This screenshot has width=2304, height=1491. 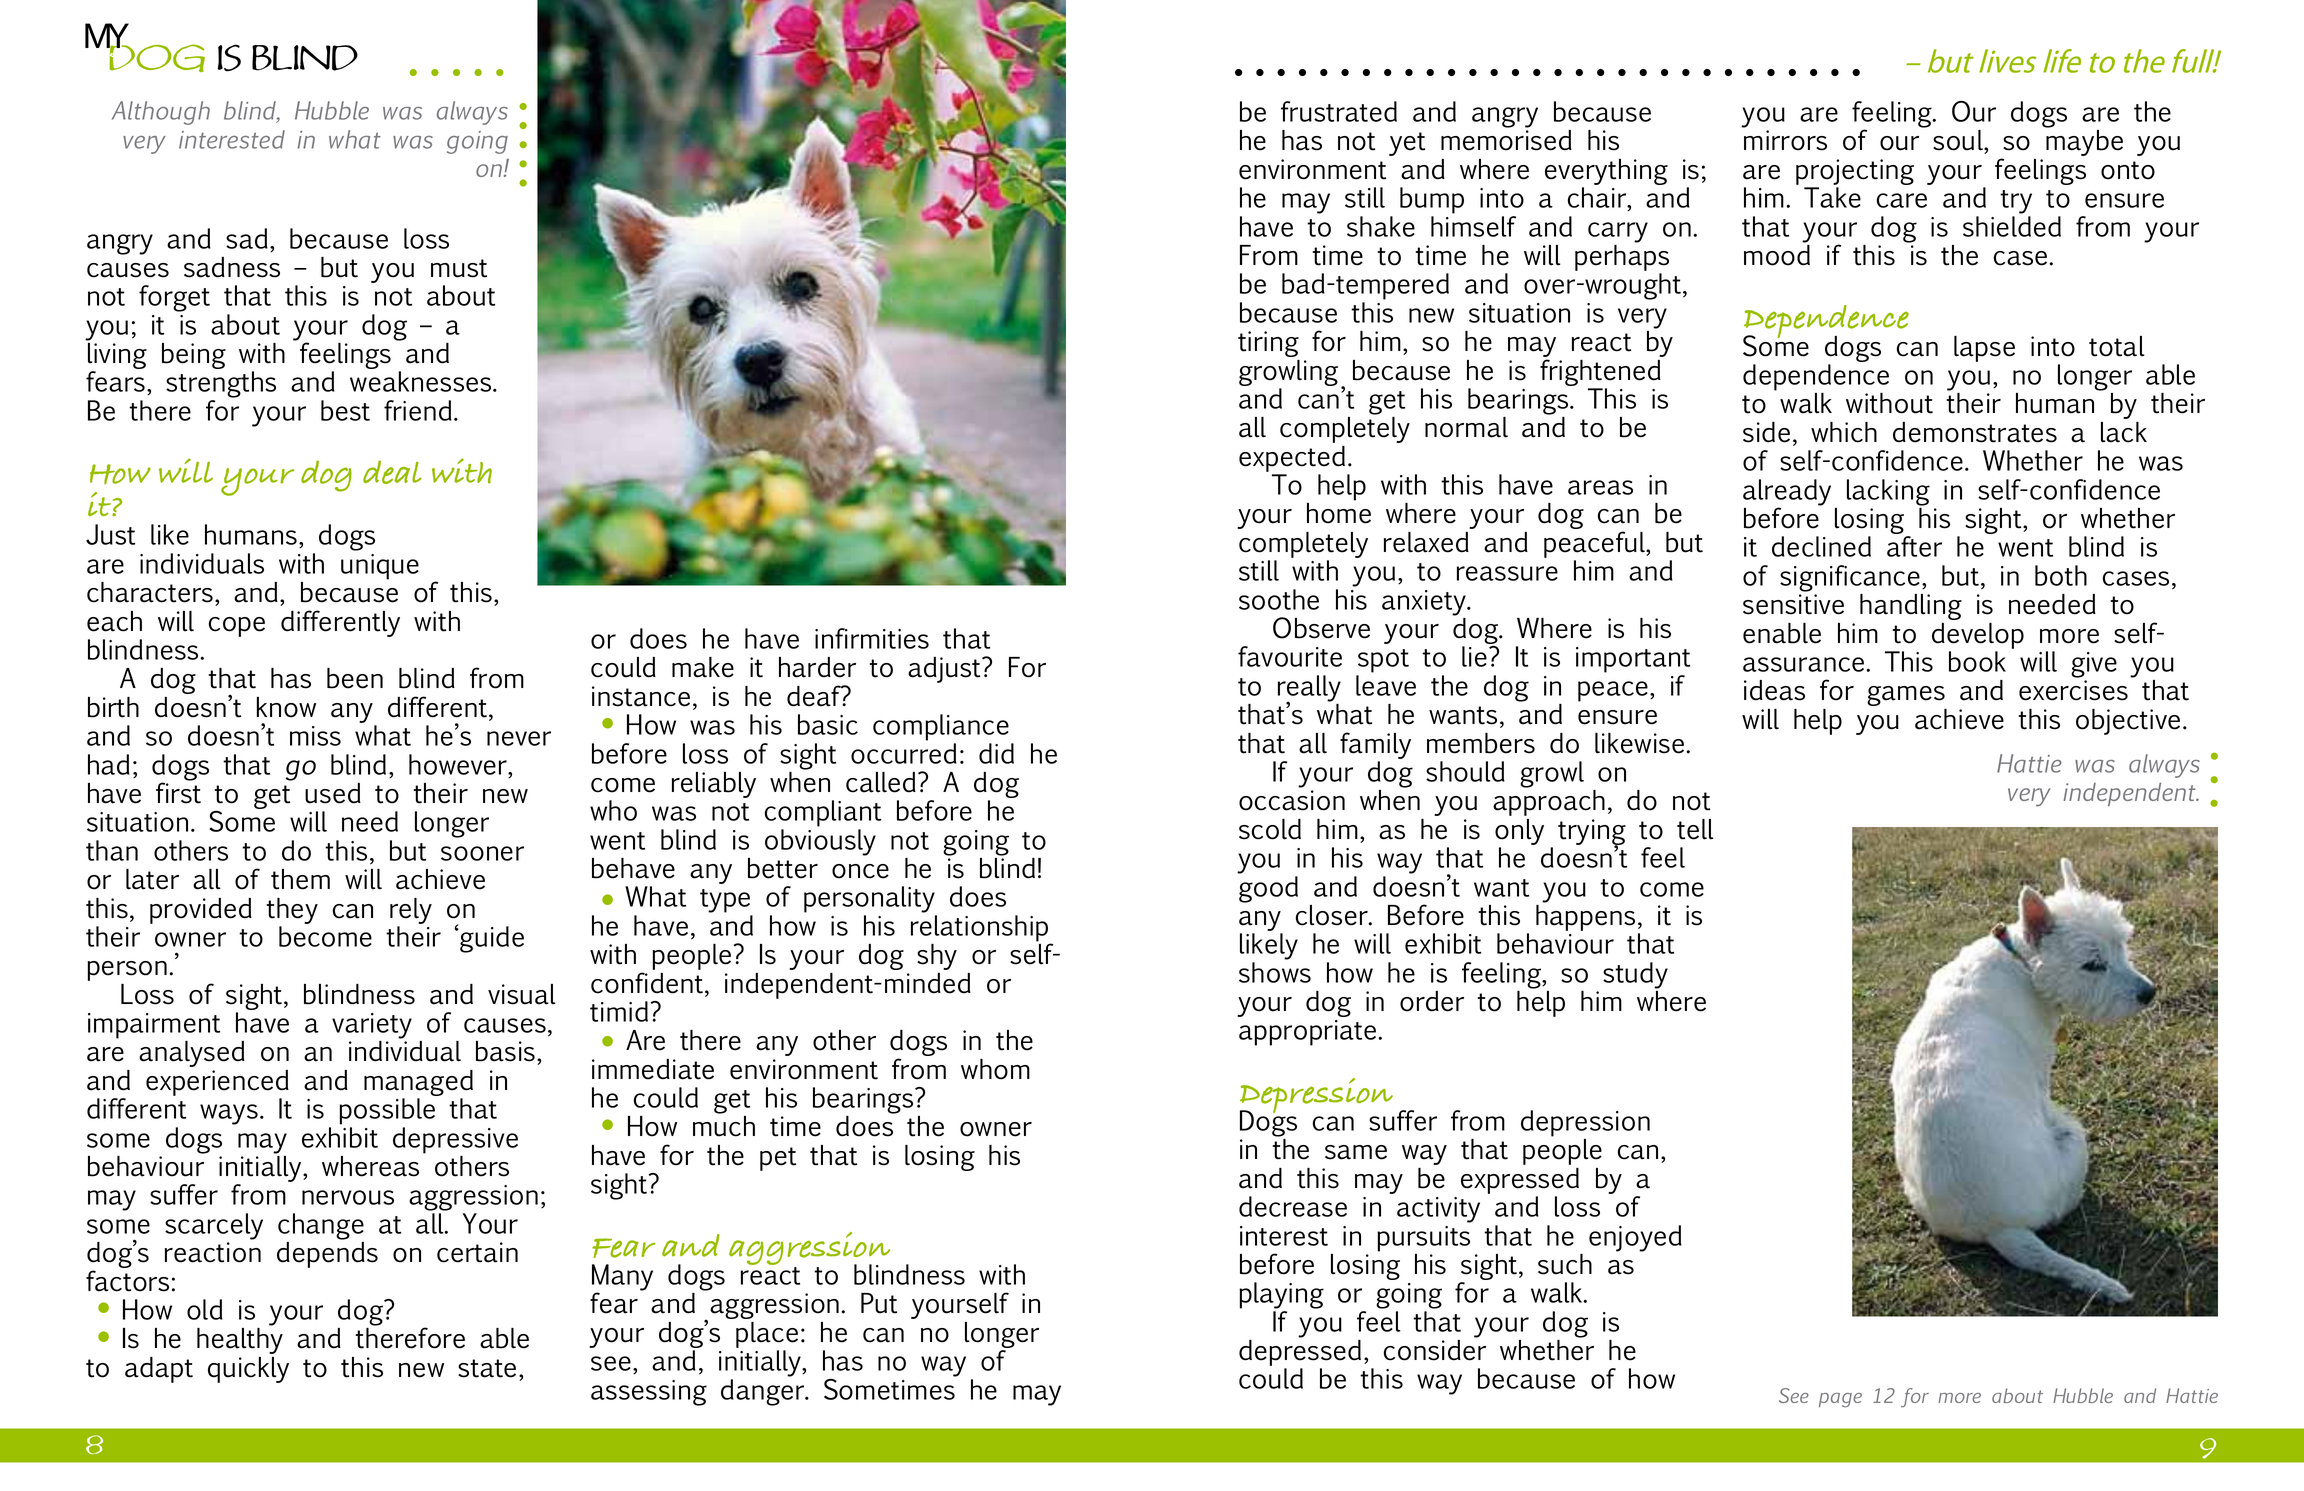 I want to click on quickly, so click(x=248, y=1370).
